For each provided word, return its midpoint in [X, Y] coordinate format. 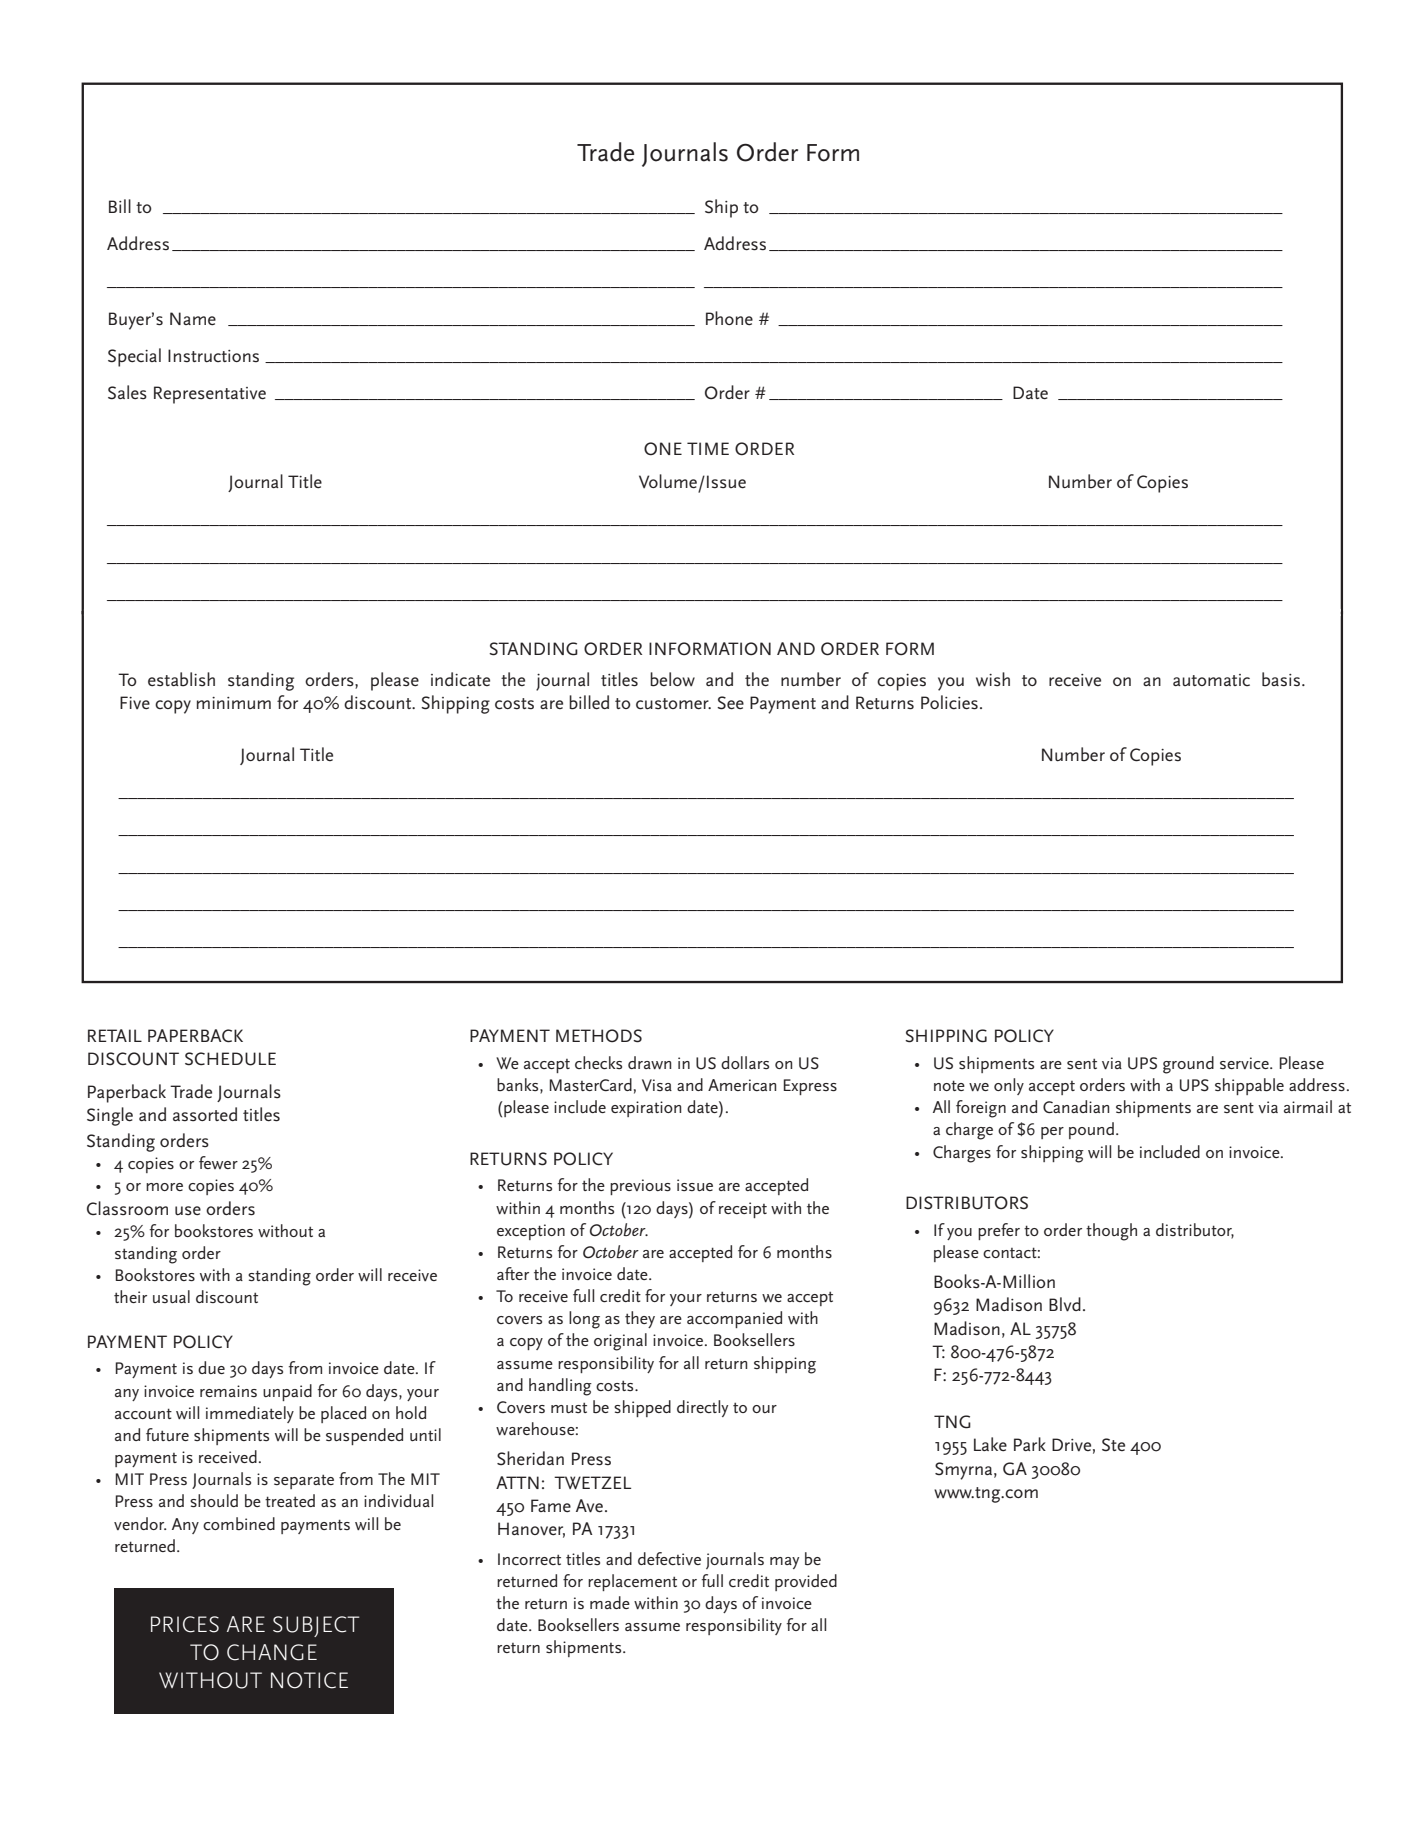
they [640, 1319]
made [610, 1602]
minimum [234, 703]
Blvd [1065, 1304]
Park [1030, 1444]
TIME [708, 448]
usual [171, 1296]
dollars [745, 1062]
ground [1188, 1065]
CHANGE [272, 1652]
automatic [1211, 680]
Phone [729, 318]
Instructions [213, 356]
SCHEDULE [230, 1059]
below [672, 679]
